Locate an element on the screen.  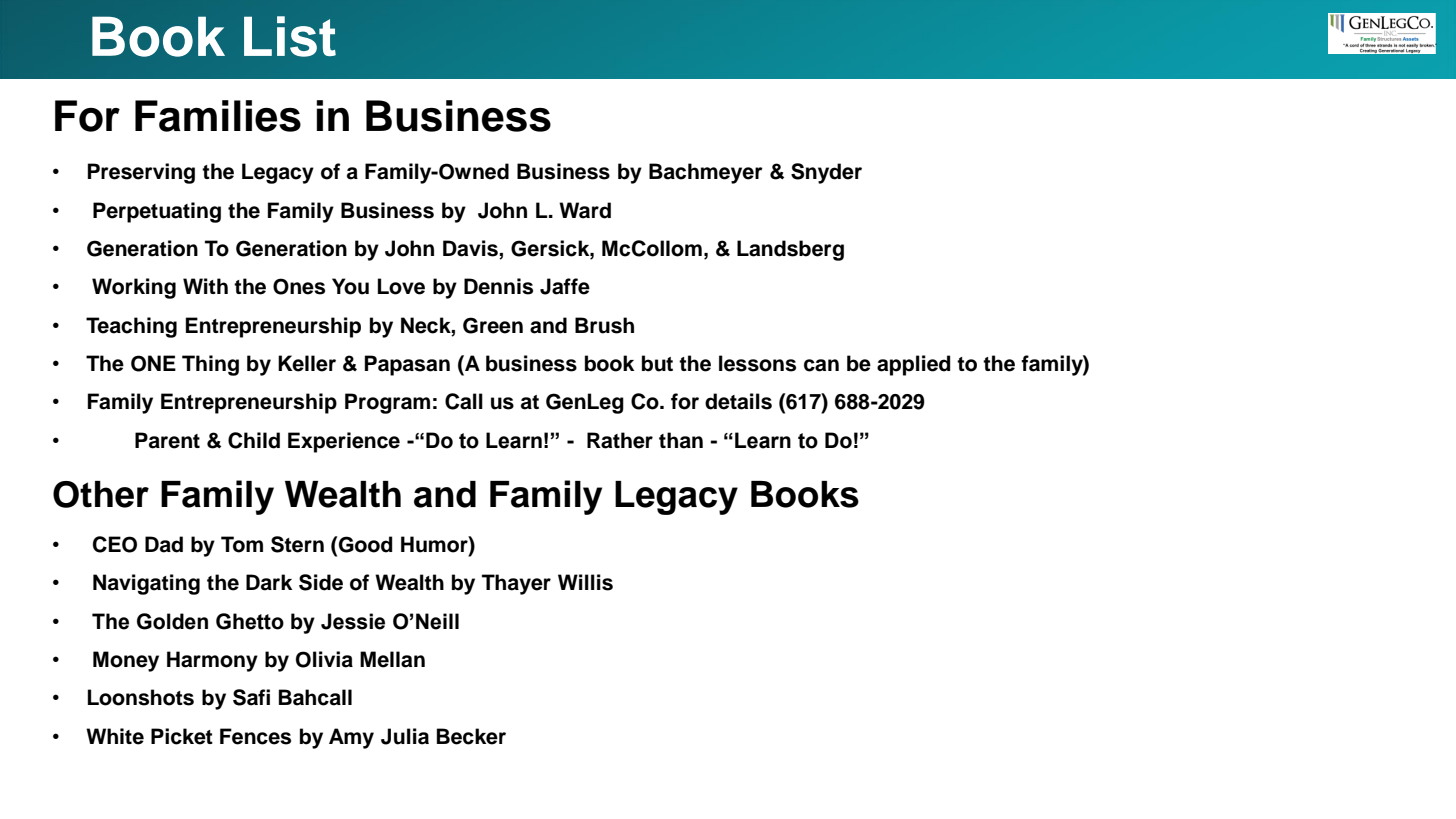
Snyder is located at coordinates (826, 173).
